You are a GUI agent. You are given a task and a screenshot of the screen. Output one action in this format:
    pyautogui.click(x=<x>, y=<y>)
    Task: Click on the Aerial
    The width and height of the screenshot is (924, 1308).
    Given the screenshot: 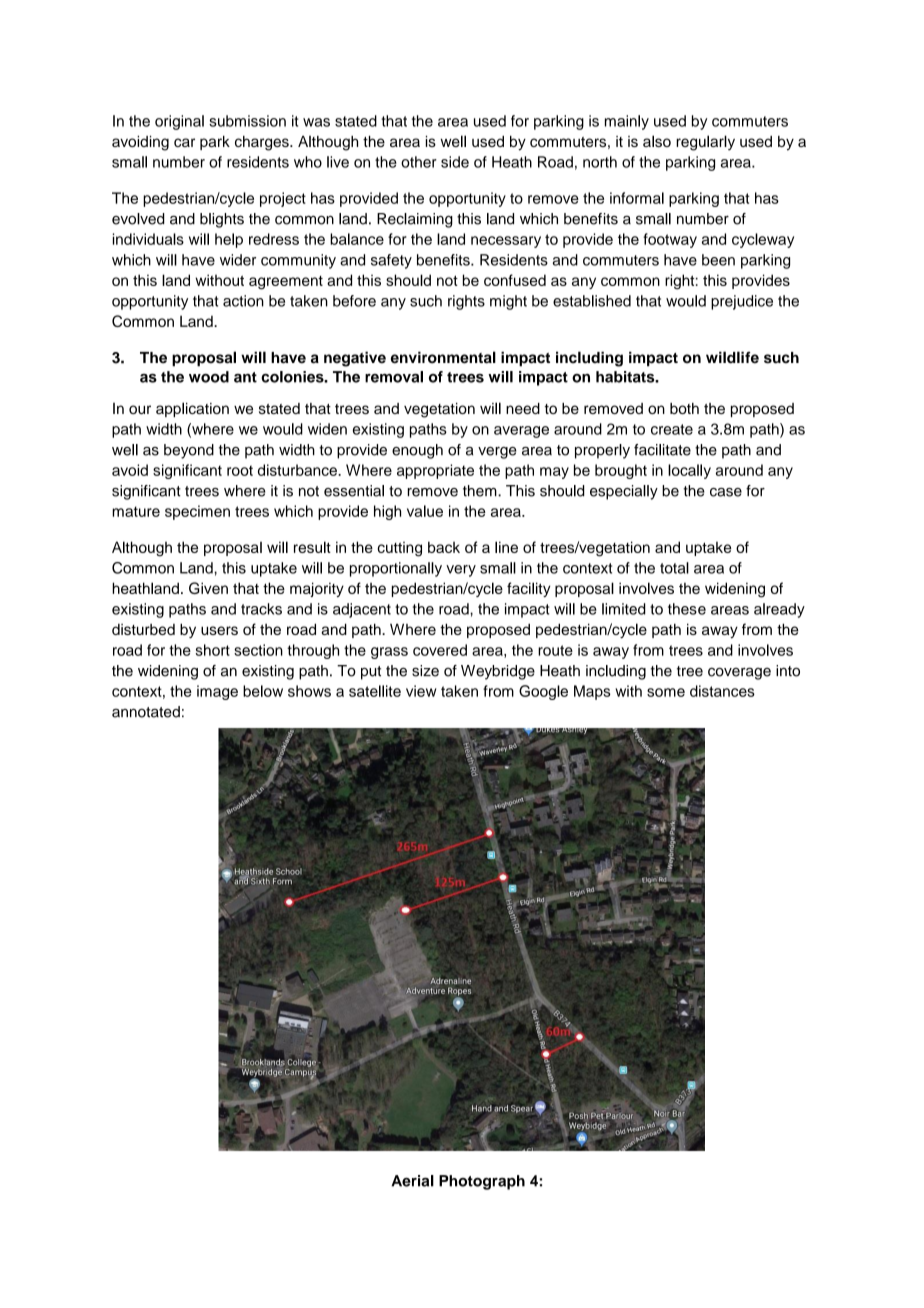 What is the action you would take?
    pyautogui.click(x=412, y=1181)
